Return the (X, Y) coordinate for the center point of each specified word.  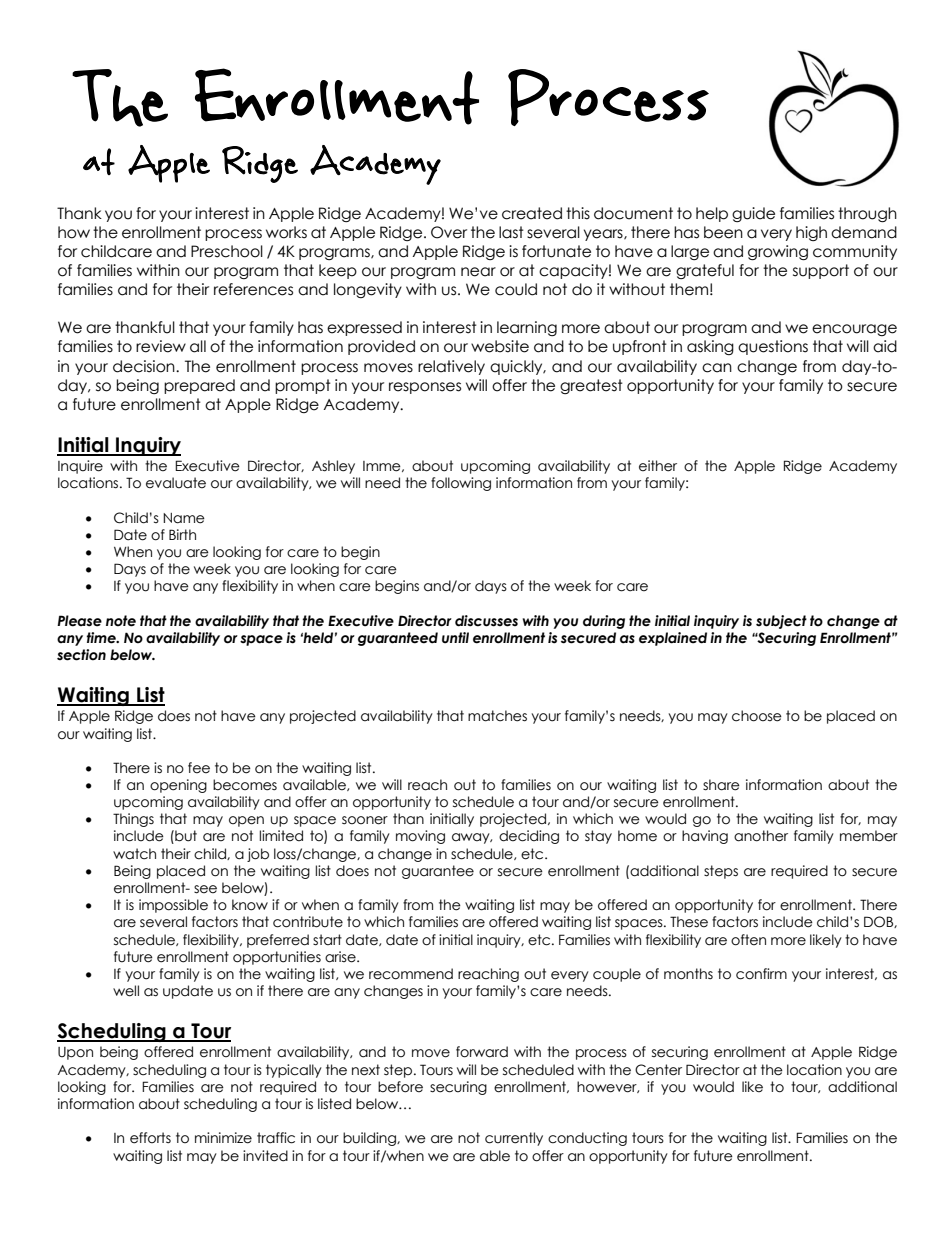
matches (497, 716)
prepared (199, 386)
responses (425, 388)
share (721, 785)
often (748, 940)
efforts (150, 1138)
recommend (411, 974)
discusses (486, 621)
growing (778, 252)
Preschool (227, 251)
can (717, 368)
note (121, 621)
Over (449, 232)
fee (199, 768)
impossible (173, 906)
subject (781, 622)
